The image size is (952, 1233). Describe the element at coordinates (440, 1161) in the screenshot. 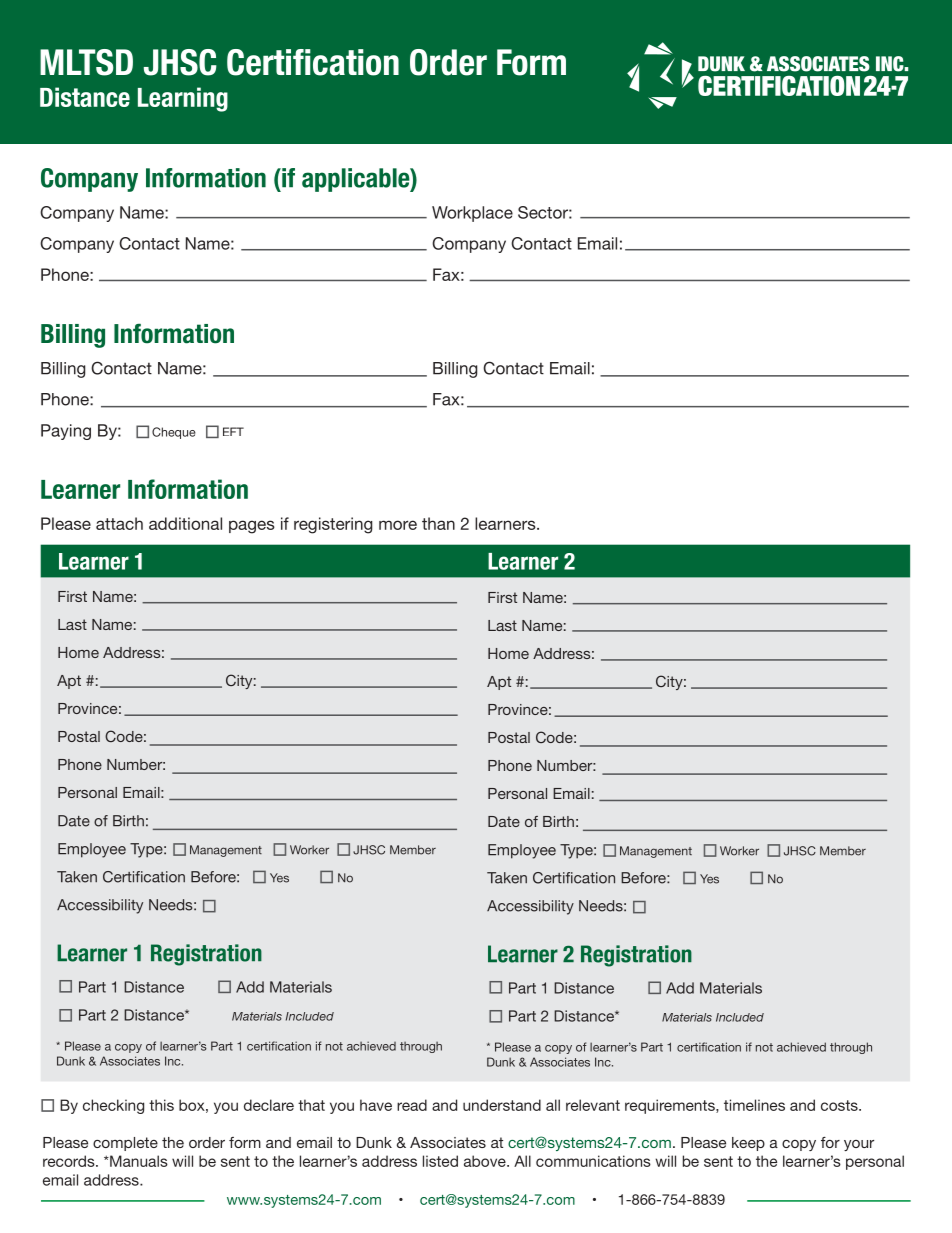

I see `listed` at that location.
